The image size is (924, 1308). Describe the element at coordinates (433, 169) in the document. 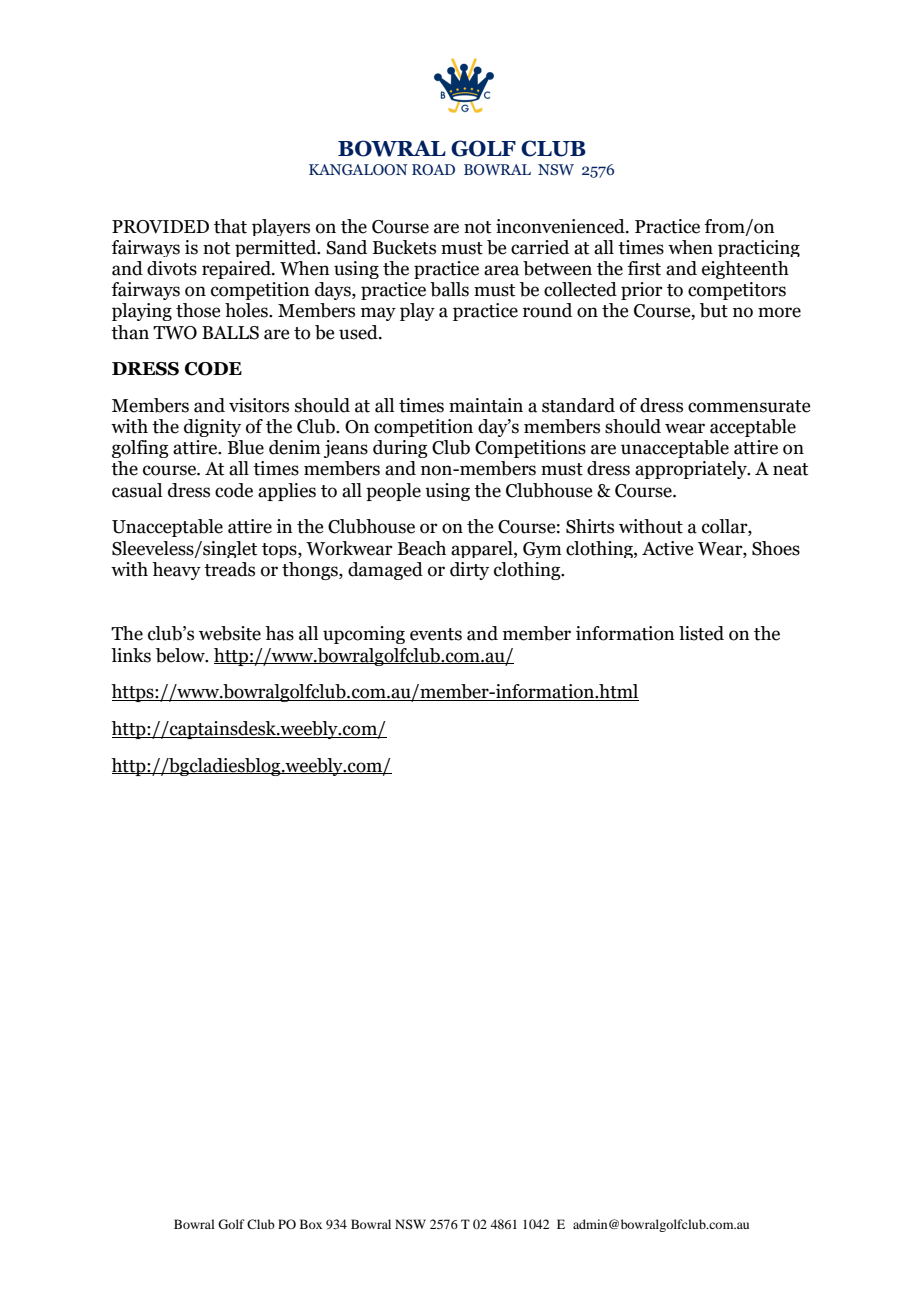

I see `ROAD` at that location.
